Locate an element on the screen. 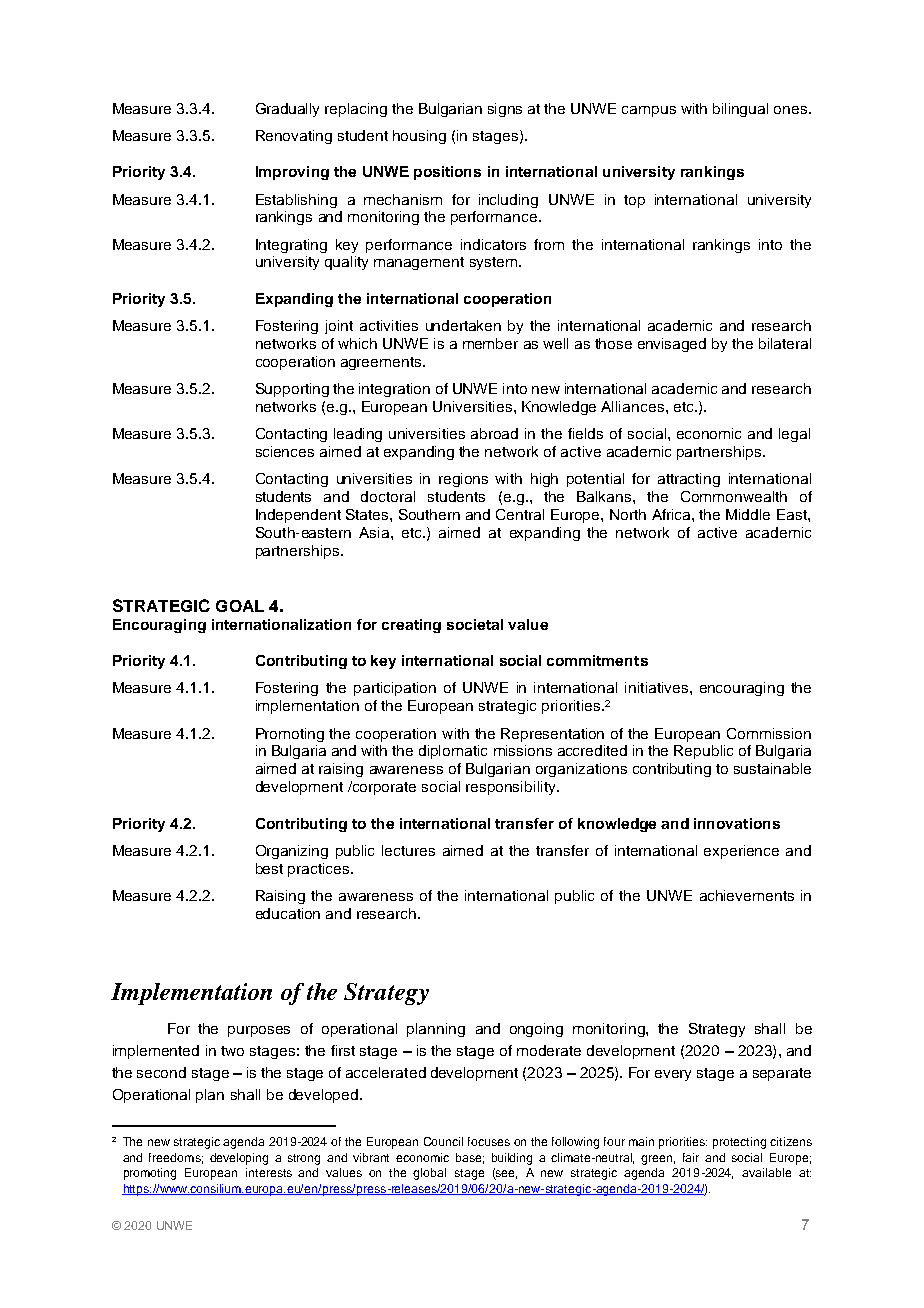 The image size is (924, 1308). sciences is located at coordinates (285, 451).
